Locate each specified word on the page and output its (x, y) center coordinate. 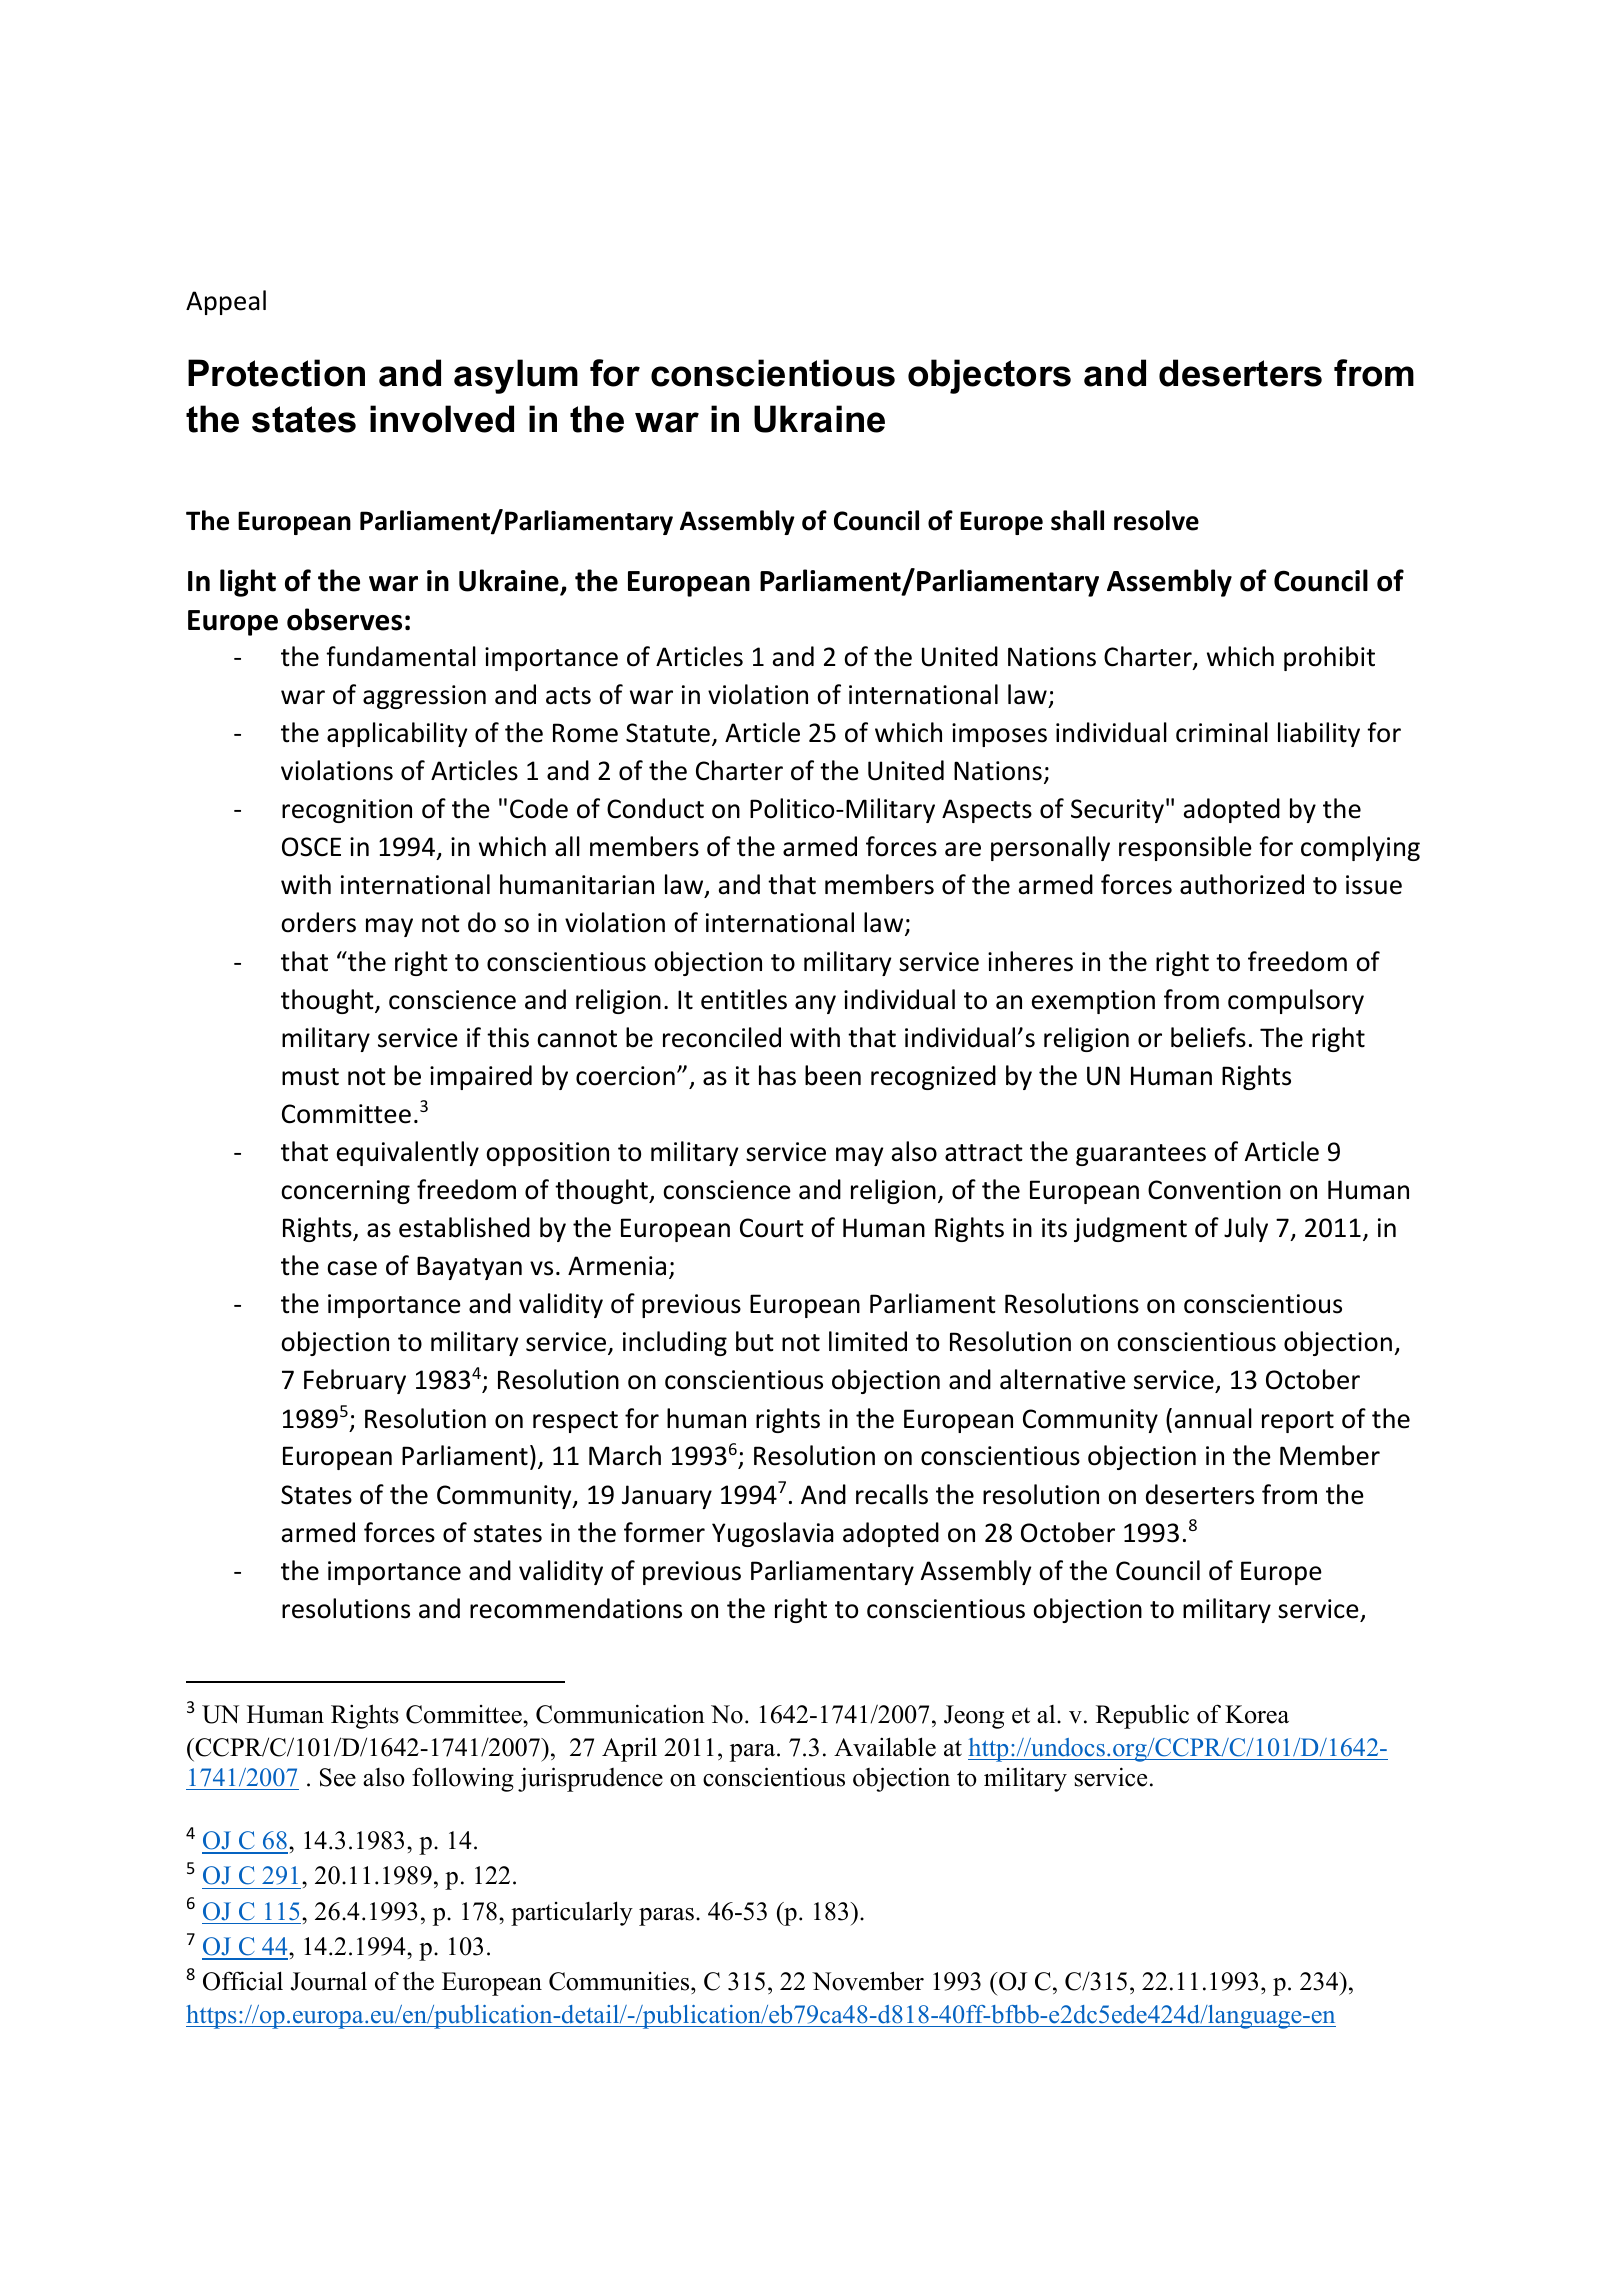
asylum (516, 376)
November (868, 1981)
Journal (329, 1981)
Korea (1257, 1714)
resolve (1156, 520)
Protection (276, 373)
